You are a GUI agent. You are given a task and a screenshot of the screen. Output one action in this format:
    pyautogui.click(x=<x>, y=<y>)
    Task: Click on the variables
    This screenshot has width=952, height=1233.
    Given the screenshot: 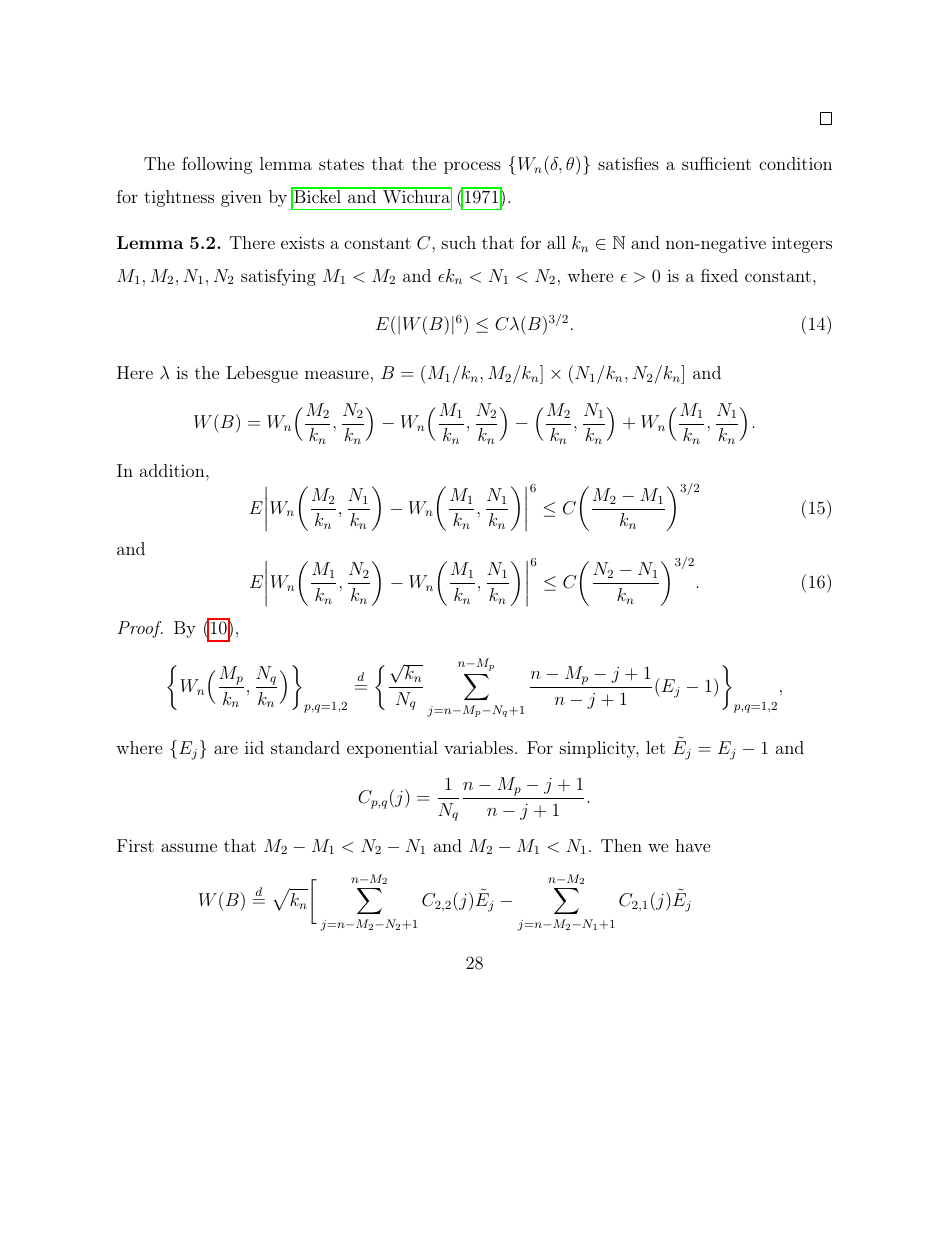 What is the action you would take?
    pyautogui.click(x=478, y=747)
